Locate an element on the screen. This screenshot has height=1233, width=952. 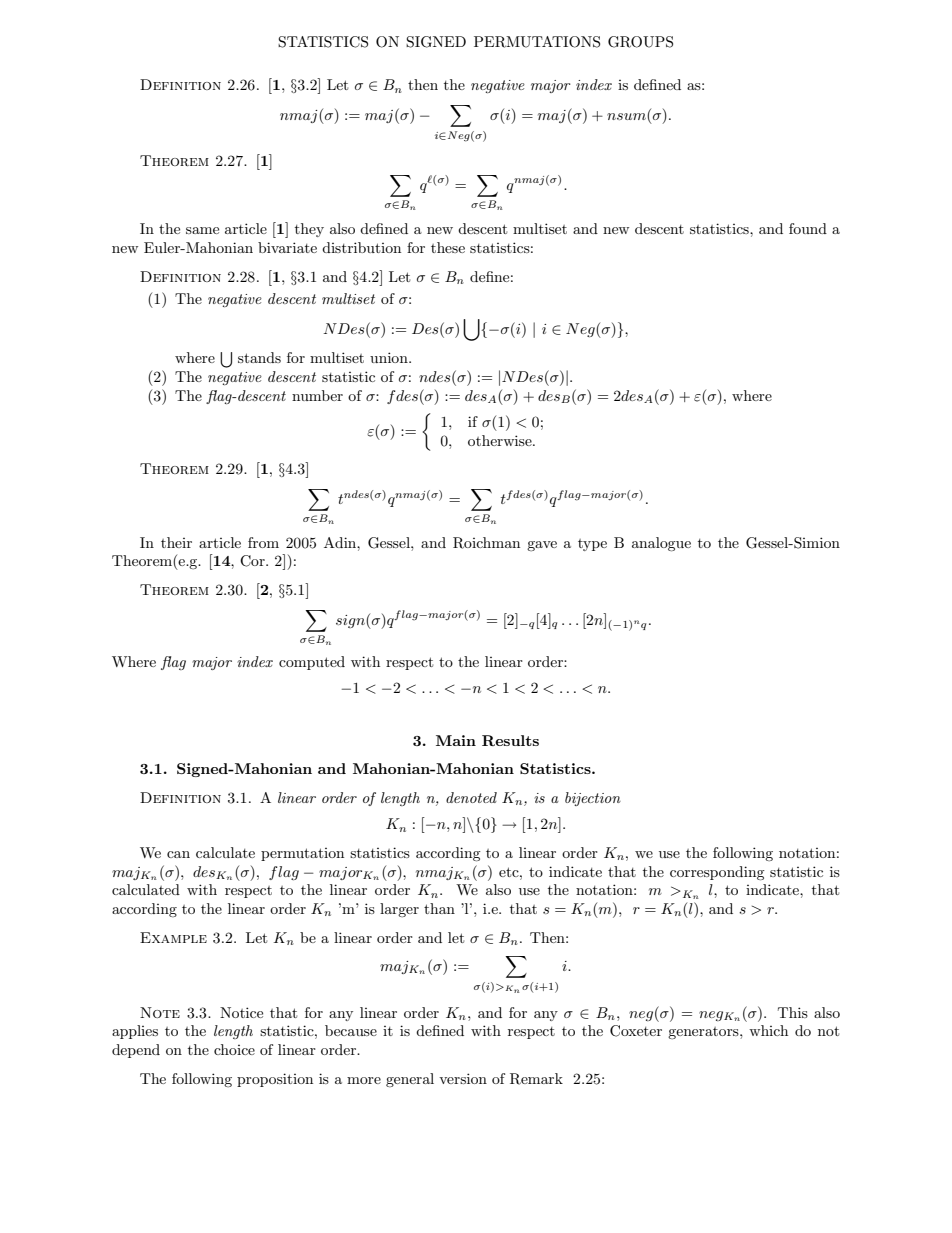
bijection is located at coordinates (593, 799).
